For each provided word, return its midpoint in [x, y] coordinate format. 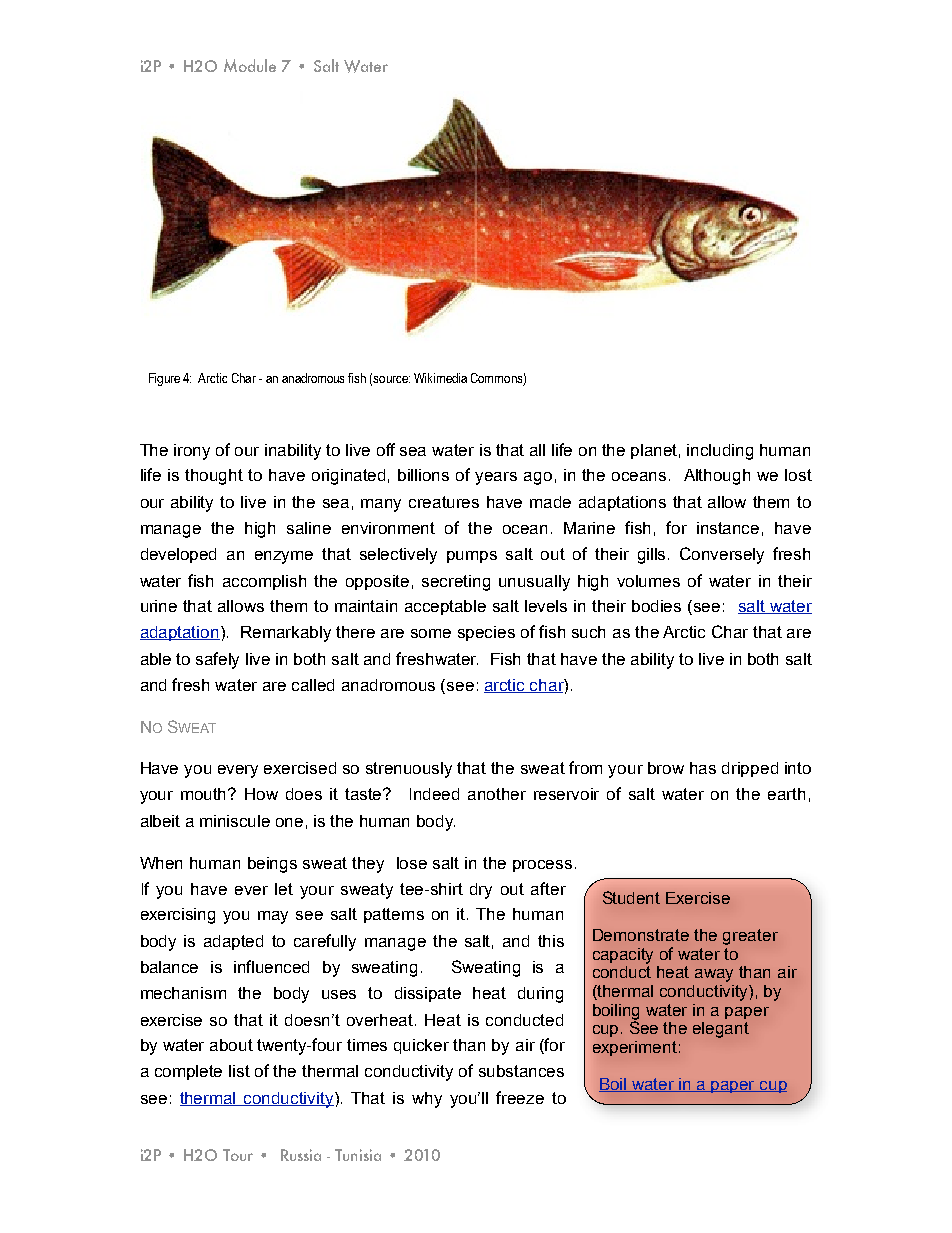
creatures [444, 502]
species [486, 633]
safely [217, 660]
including [720, 452]
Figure [164, 379]
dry [481, 891]
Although [717, 477]
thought [214, 477]
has [703, 768]
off [386, 449]
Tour [238, 1155]
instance [728, 528]
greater [750, 937]
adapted [233, 942]
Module [250, 65]
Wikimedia [440, 378]
